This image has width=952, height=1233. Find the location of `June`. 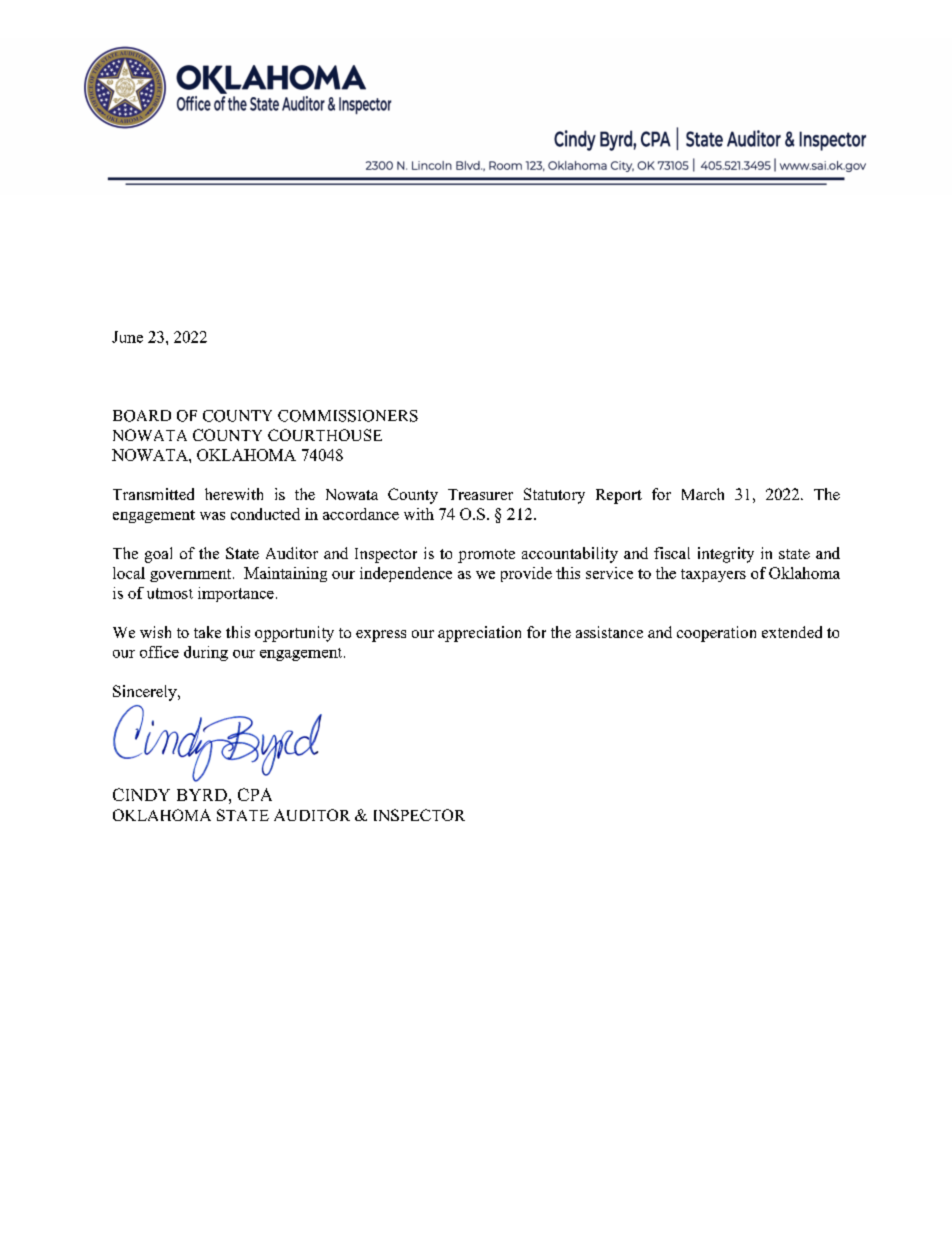

June is located at coordinates (127, 337).
